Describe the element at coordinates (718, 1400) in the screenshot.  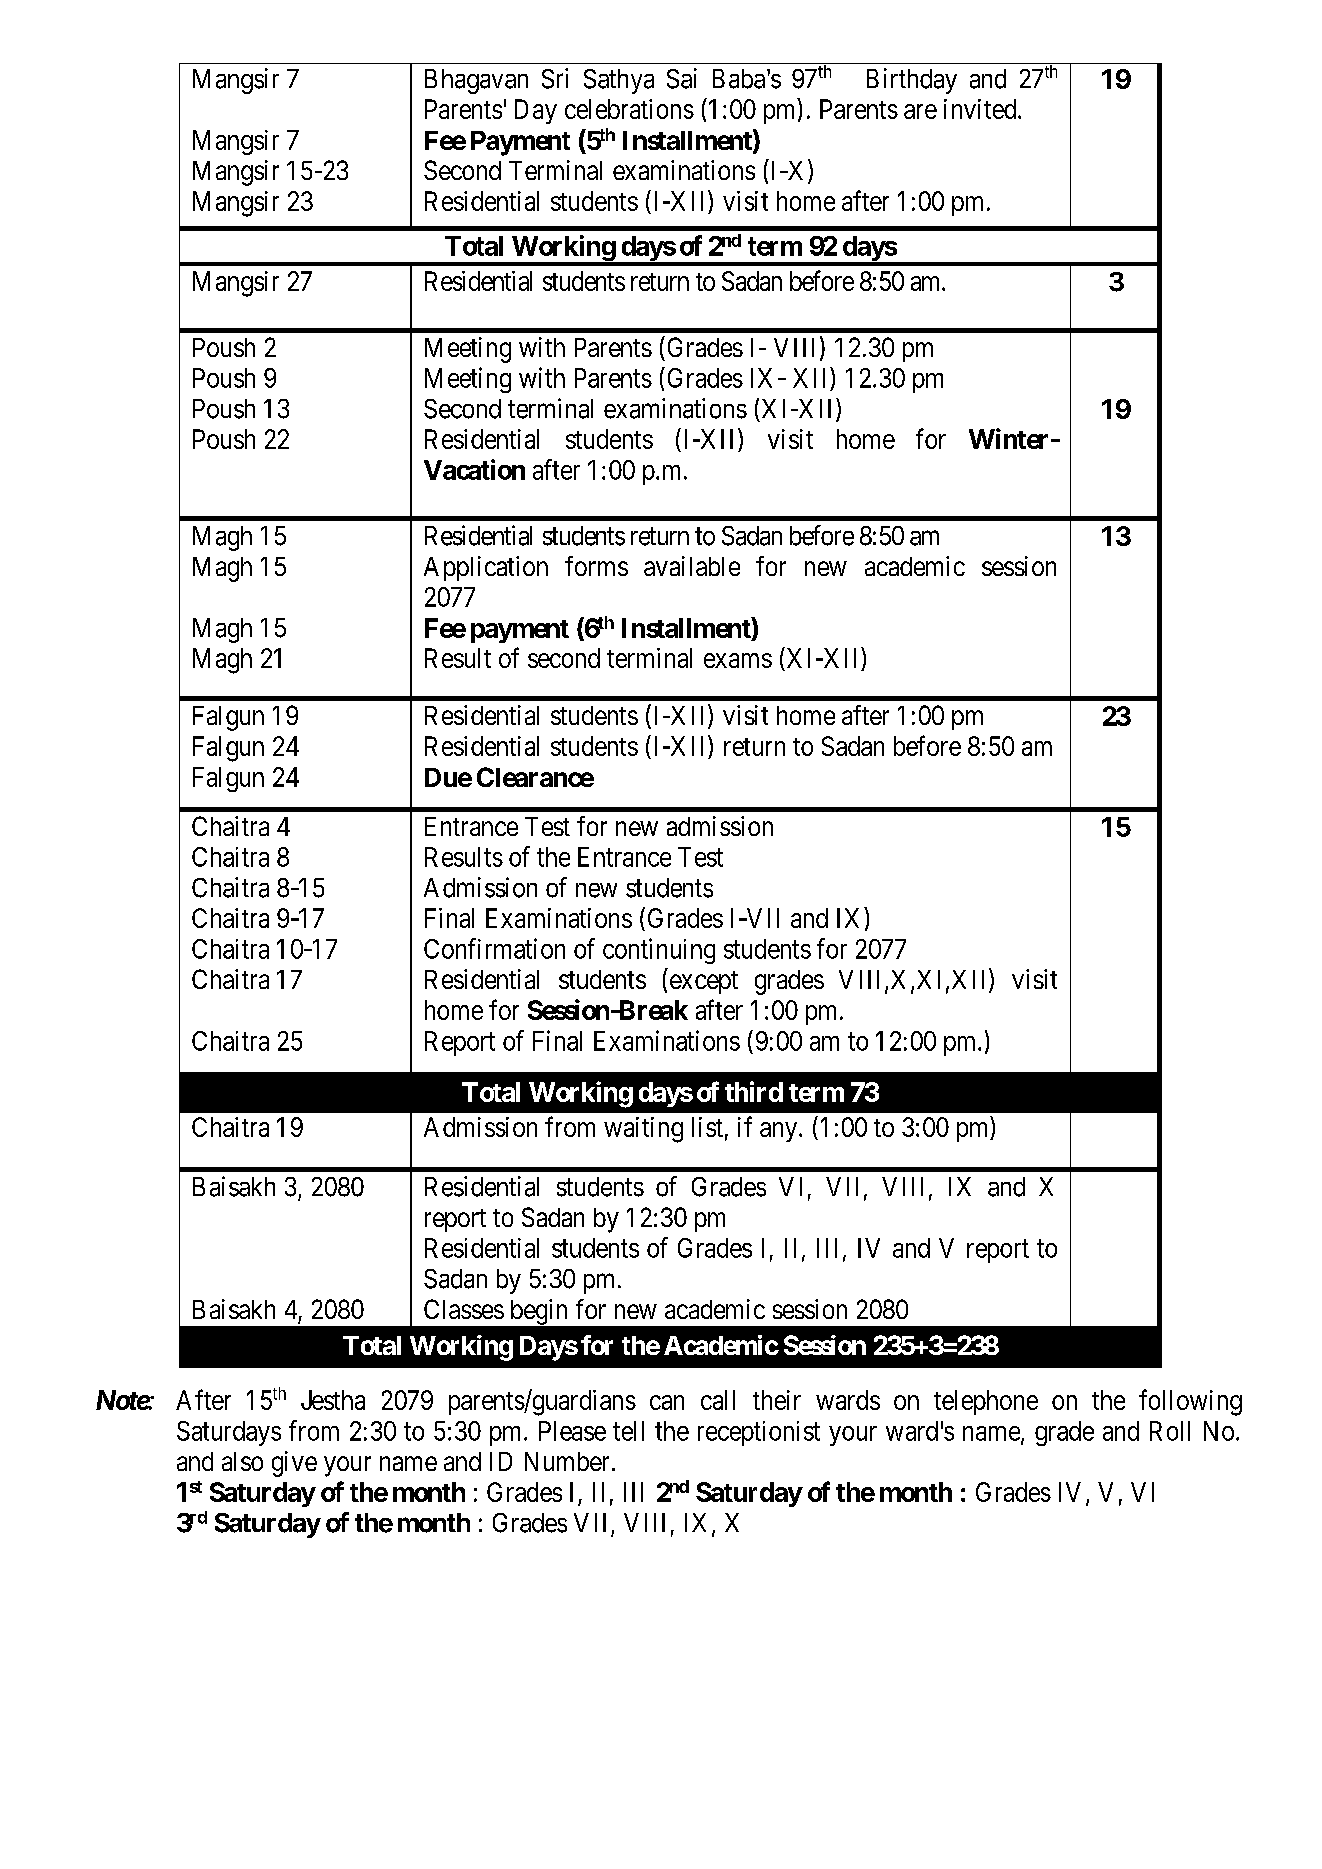
I see `call` at that location.
